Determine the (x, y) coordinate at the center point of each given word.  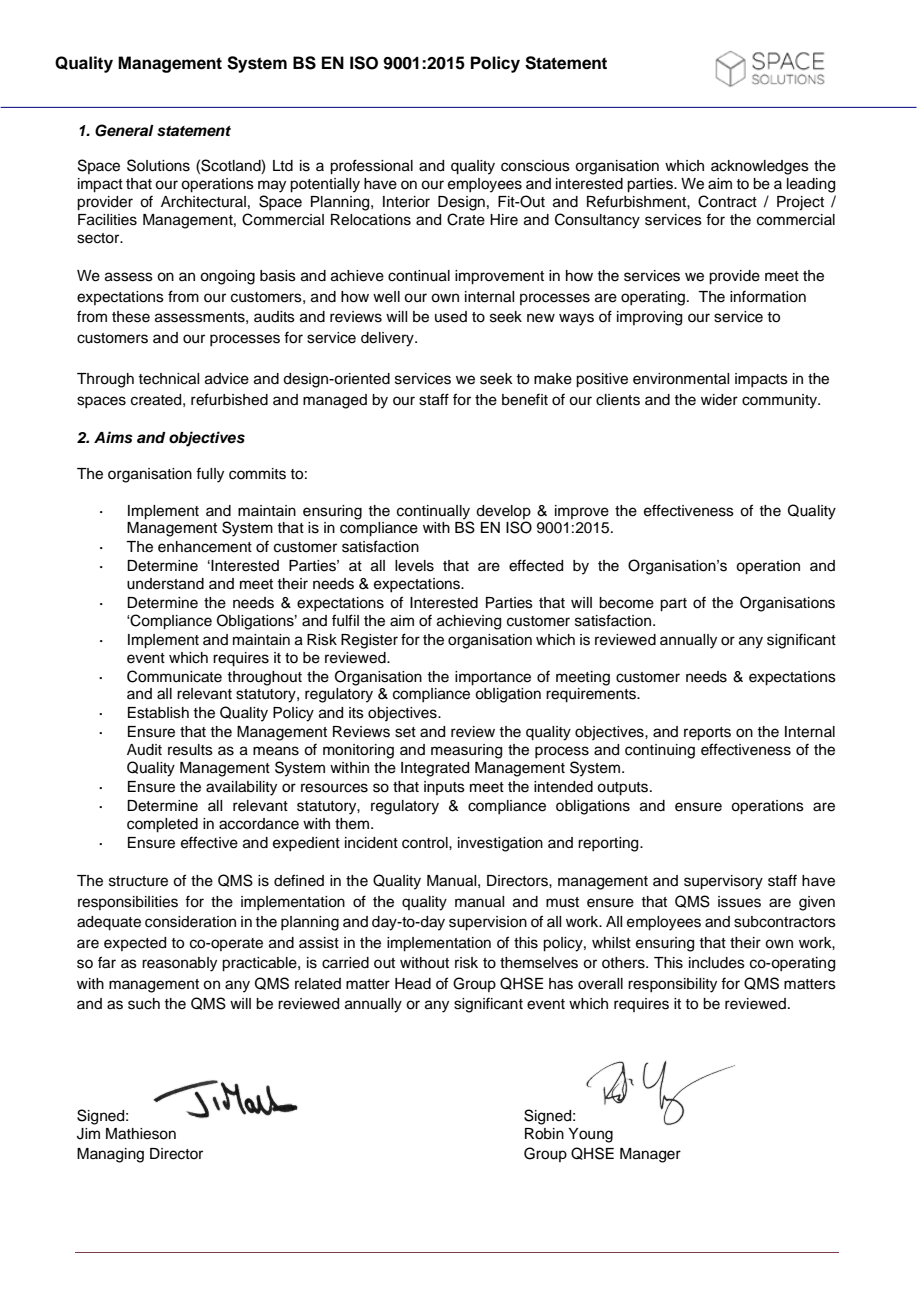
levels (414, 566)
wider (719, 400)
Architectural (203, 202)
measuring (466, 751)
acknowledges (760, 167)
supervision (488, 923)
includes (717, 963)
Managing (110, 1155)
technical (168, 379)
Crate (466, 219)
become (626, 603)
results (190, 750)
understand (165, 584)
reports (707, 734)
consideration (190, 922)
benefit (525, 399)
